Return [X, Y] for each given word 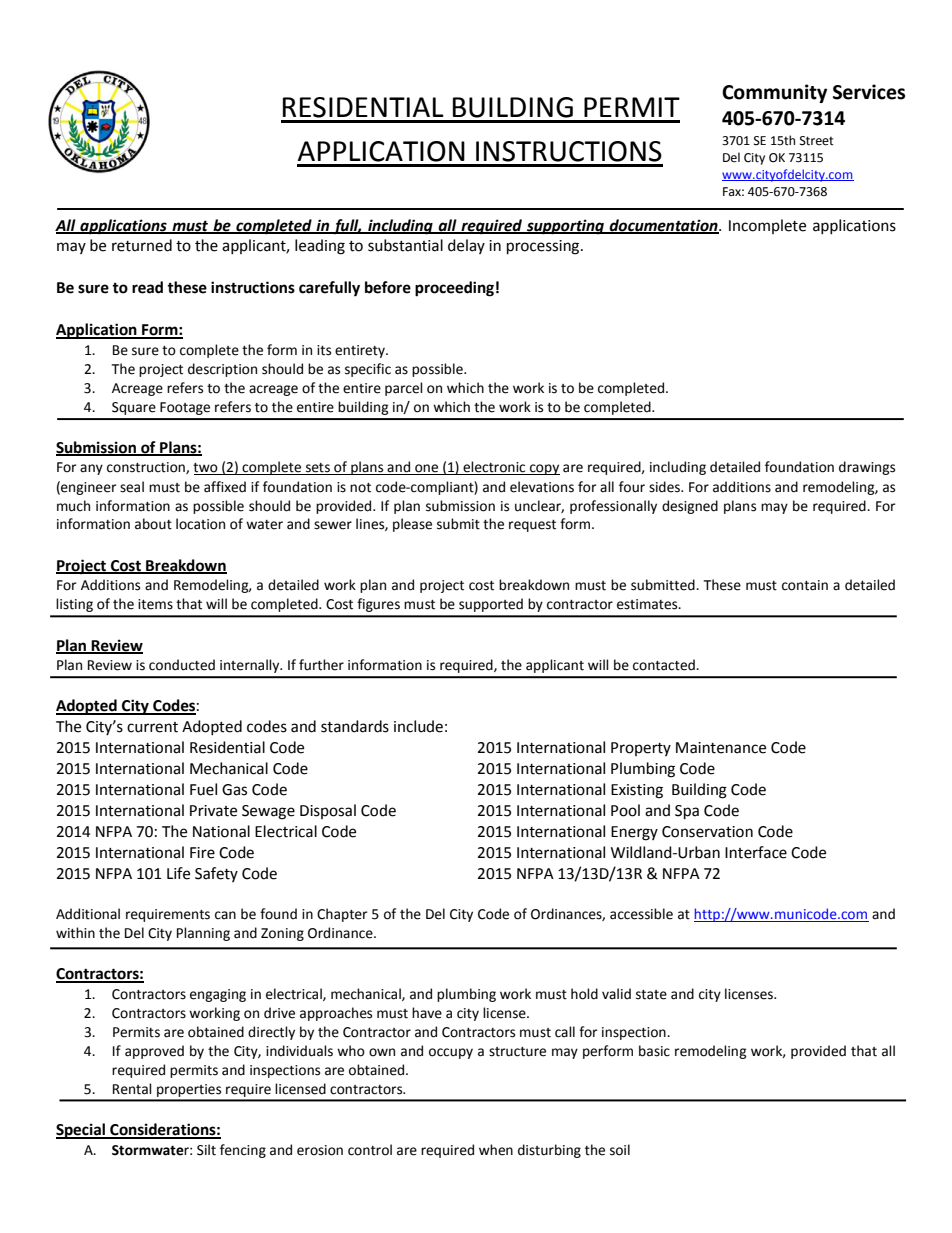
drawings [867, 468]
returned [142, 245]
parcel [404, 389]
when [496, 1150]
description [222, 370]
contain [805, 585]
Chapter [342, 915]
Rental [132, 1089]
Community [774, 93]
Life [178, 873]
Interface [756, 852]
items [155, 604]
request [532, 526]
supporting [565, 227]
